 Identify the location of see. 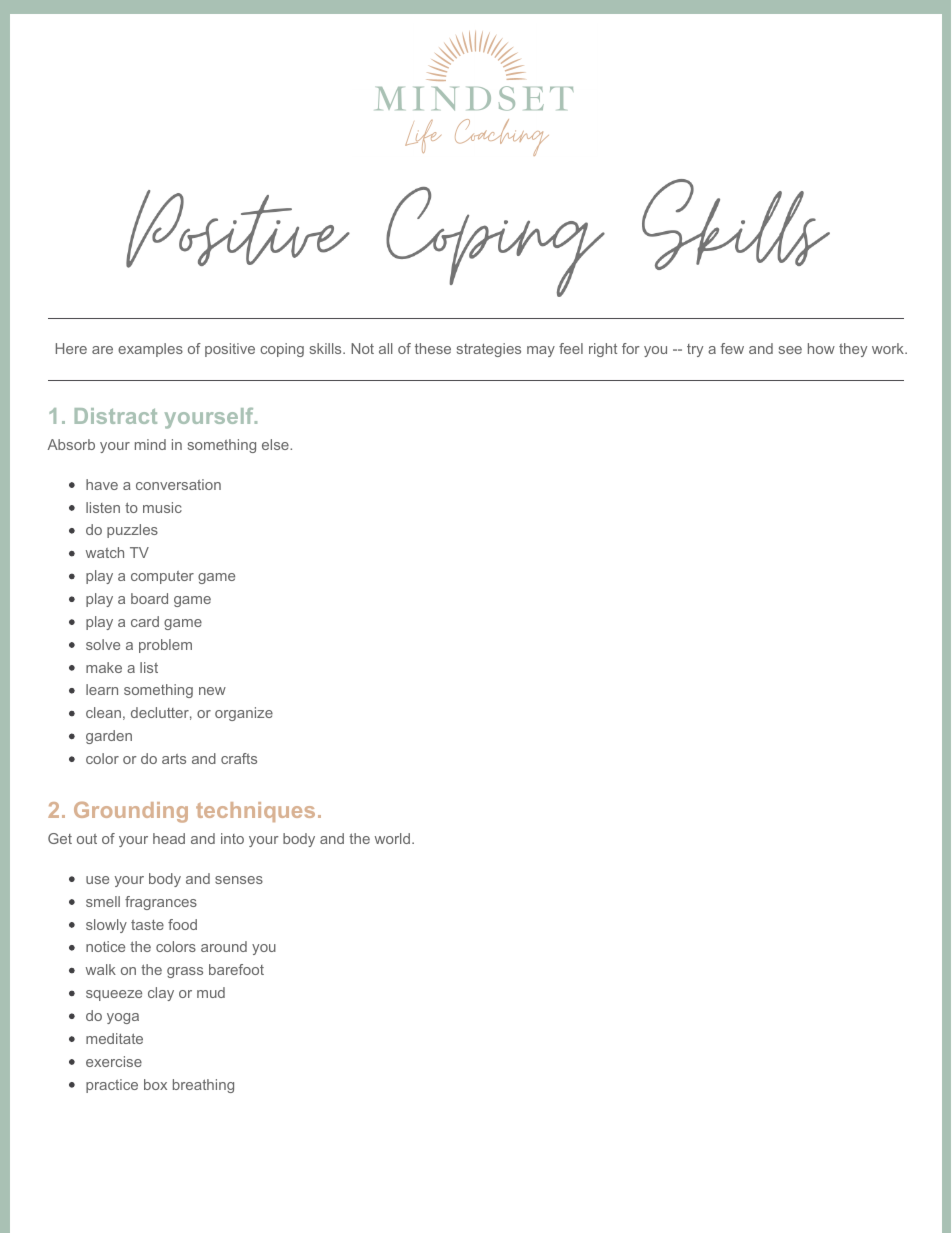
(790, 350).
